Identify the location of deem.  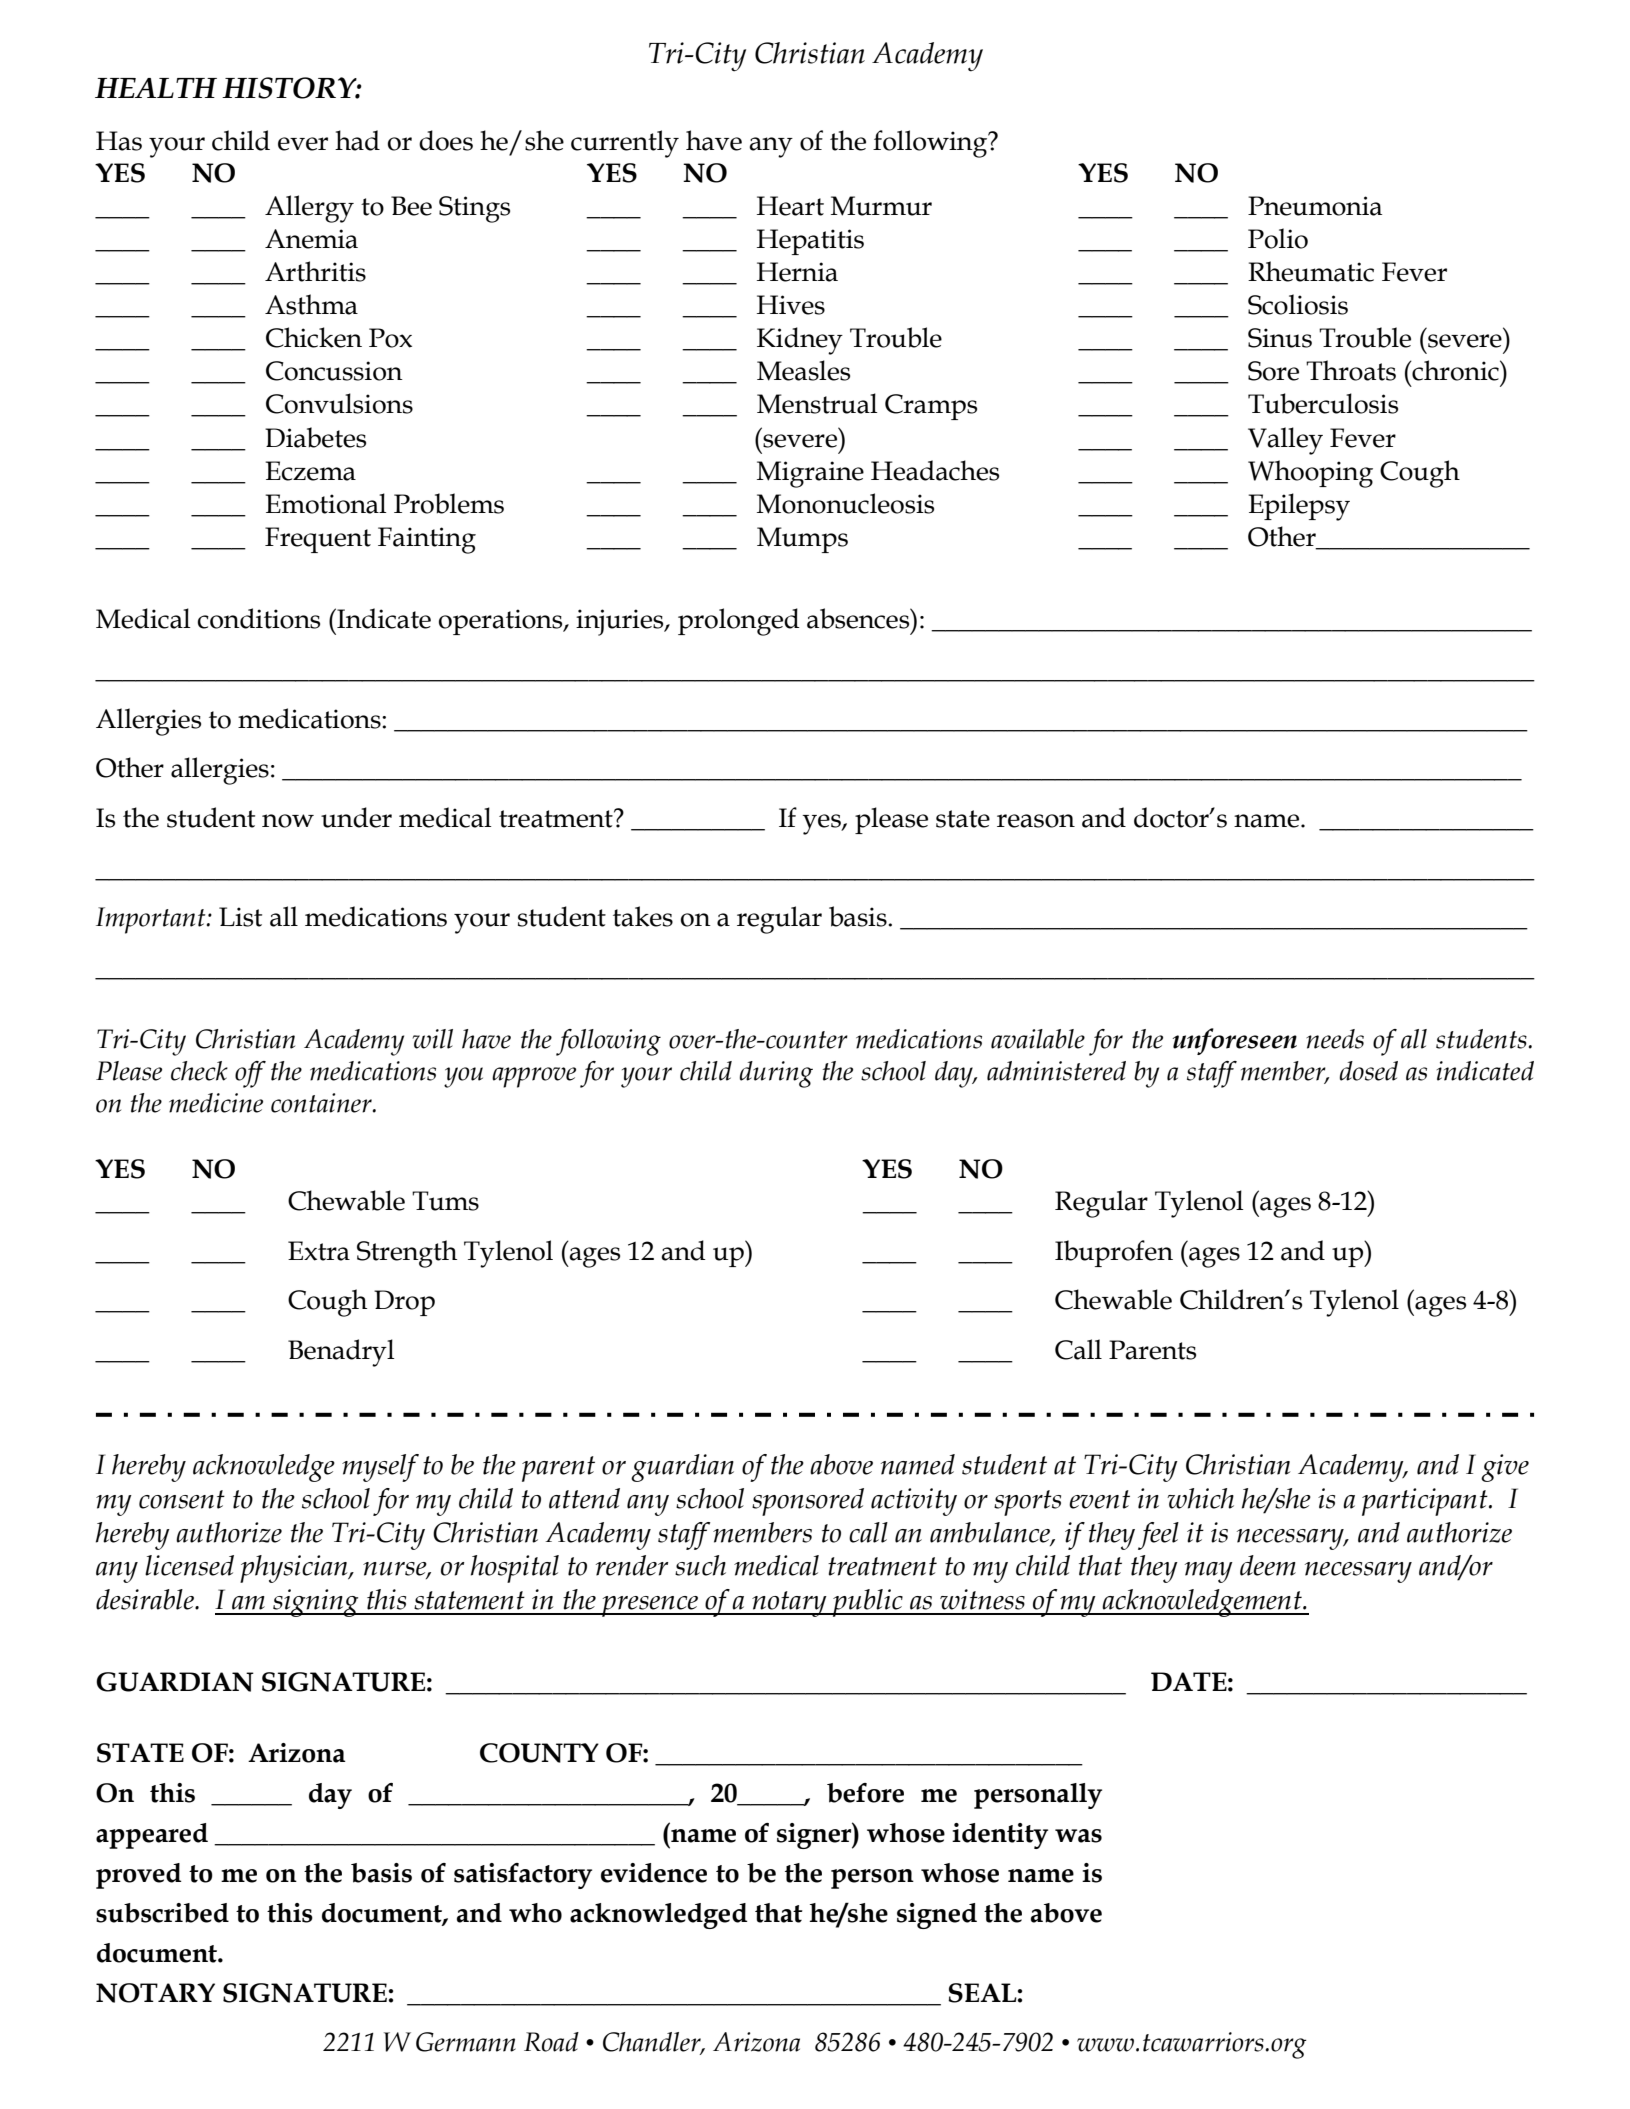
(1268, 1565).
